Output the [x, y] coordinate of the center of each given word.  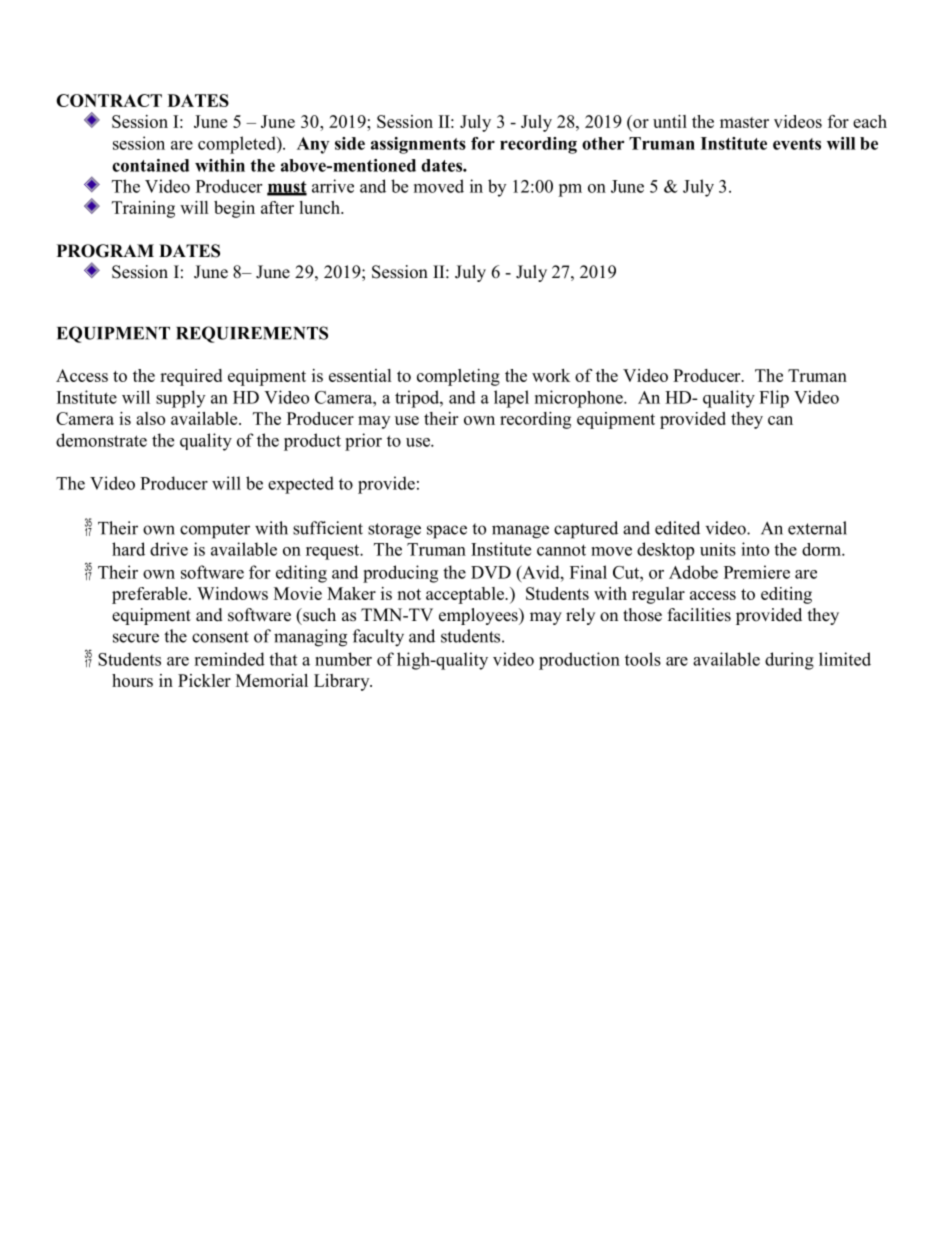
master [744, 122]
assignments [418, 145]
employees [479, 616]
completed [238, 145]
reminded [229, 659]
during [789, 661]
